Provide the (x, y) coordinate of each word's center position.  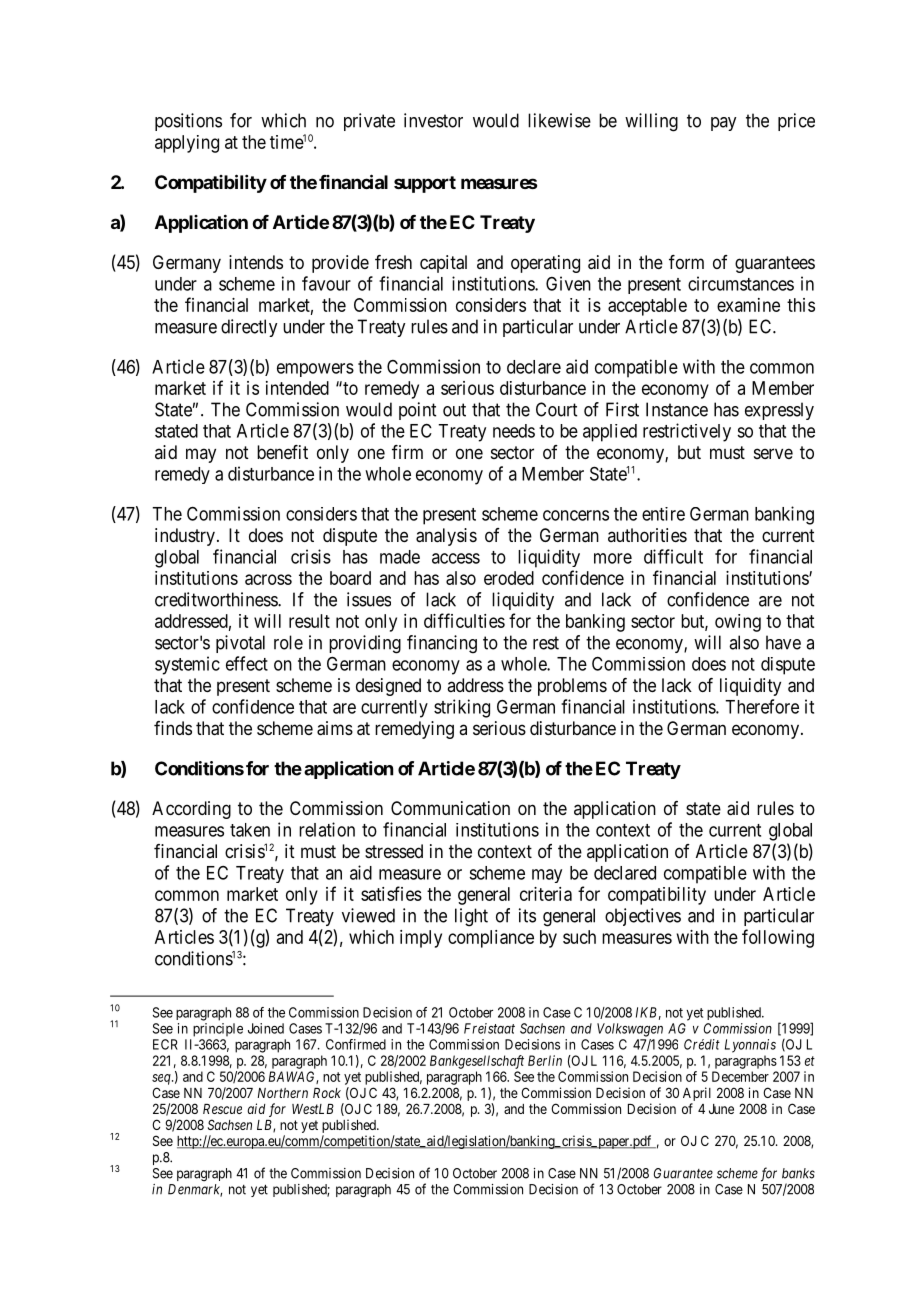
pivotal (240, 644)
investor (433, 120)
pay (723, 124)
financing (442, 644)
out (454, 410)
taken (250, 830)
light (471, 917)
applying (187, 144)
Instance (677, 409)
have (783, 642)
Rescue (222, 1109)
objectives (643, 917)
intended (297, 388)
